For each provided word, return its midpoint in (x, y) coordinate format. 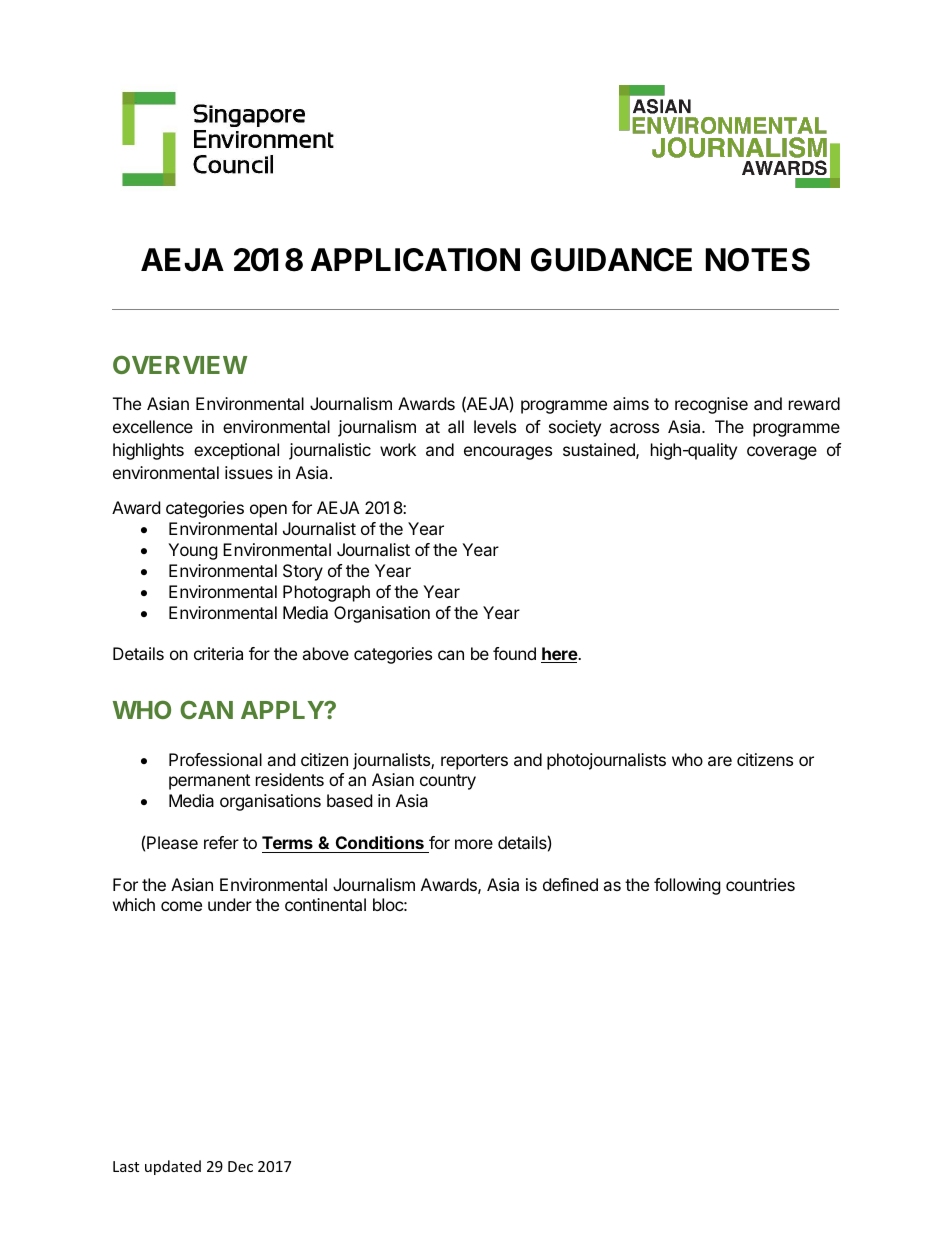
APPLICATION (415, 260)
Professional (215, 759)
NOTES (758, 260)
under (230, 904)
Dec (240, 1166)
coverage (782, 453)
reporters (474, 762)
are (720, 761)
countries (760, 884)
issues (249, 472)
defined (570, 884)
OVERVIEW (180, 364)
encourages (508, 453)
